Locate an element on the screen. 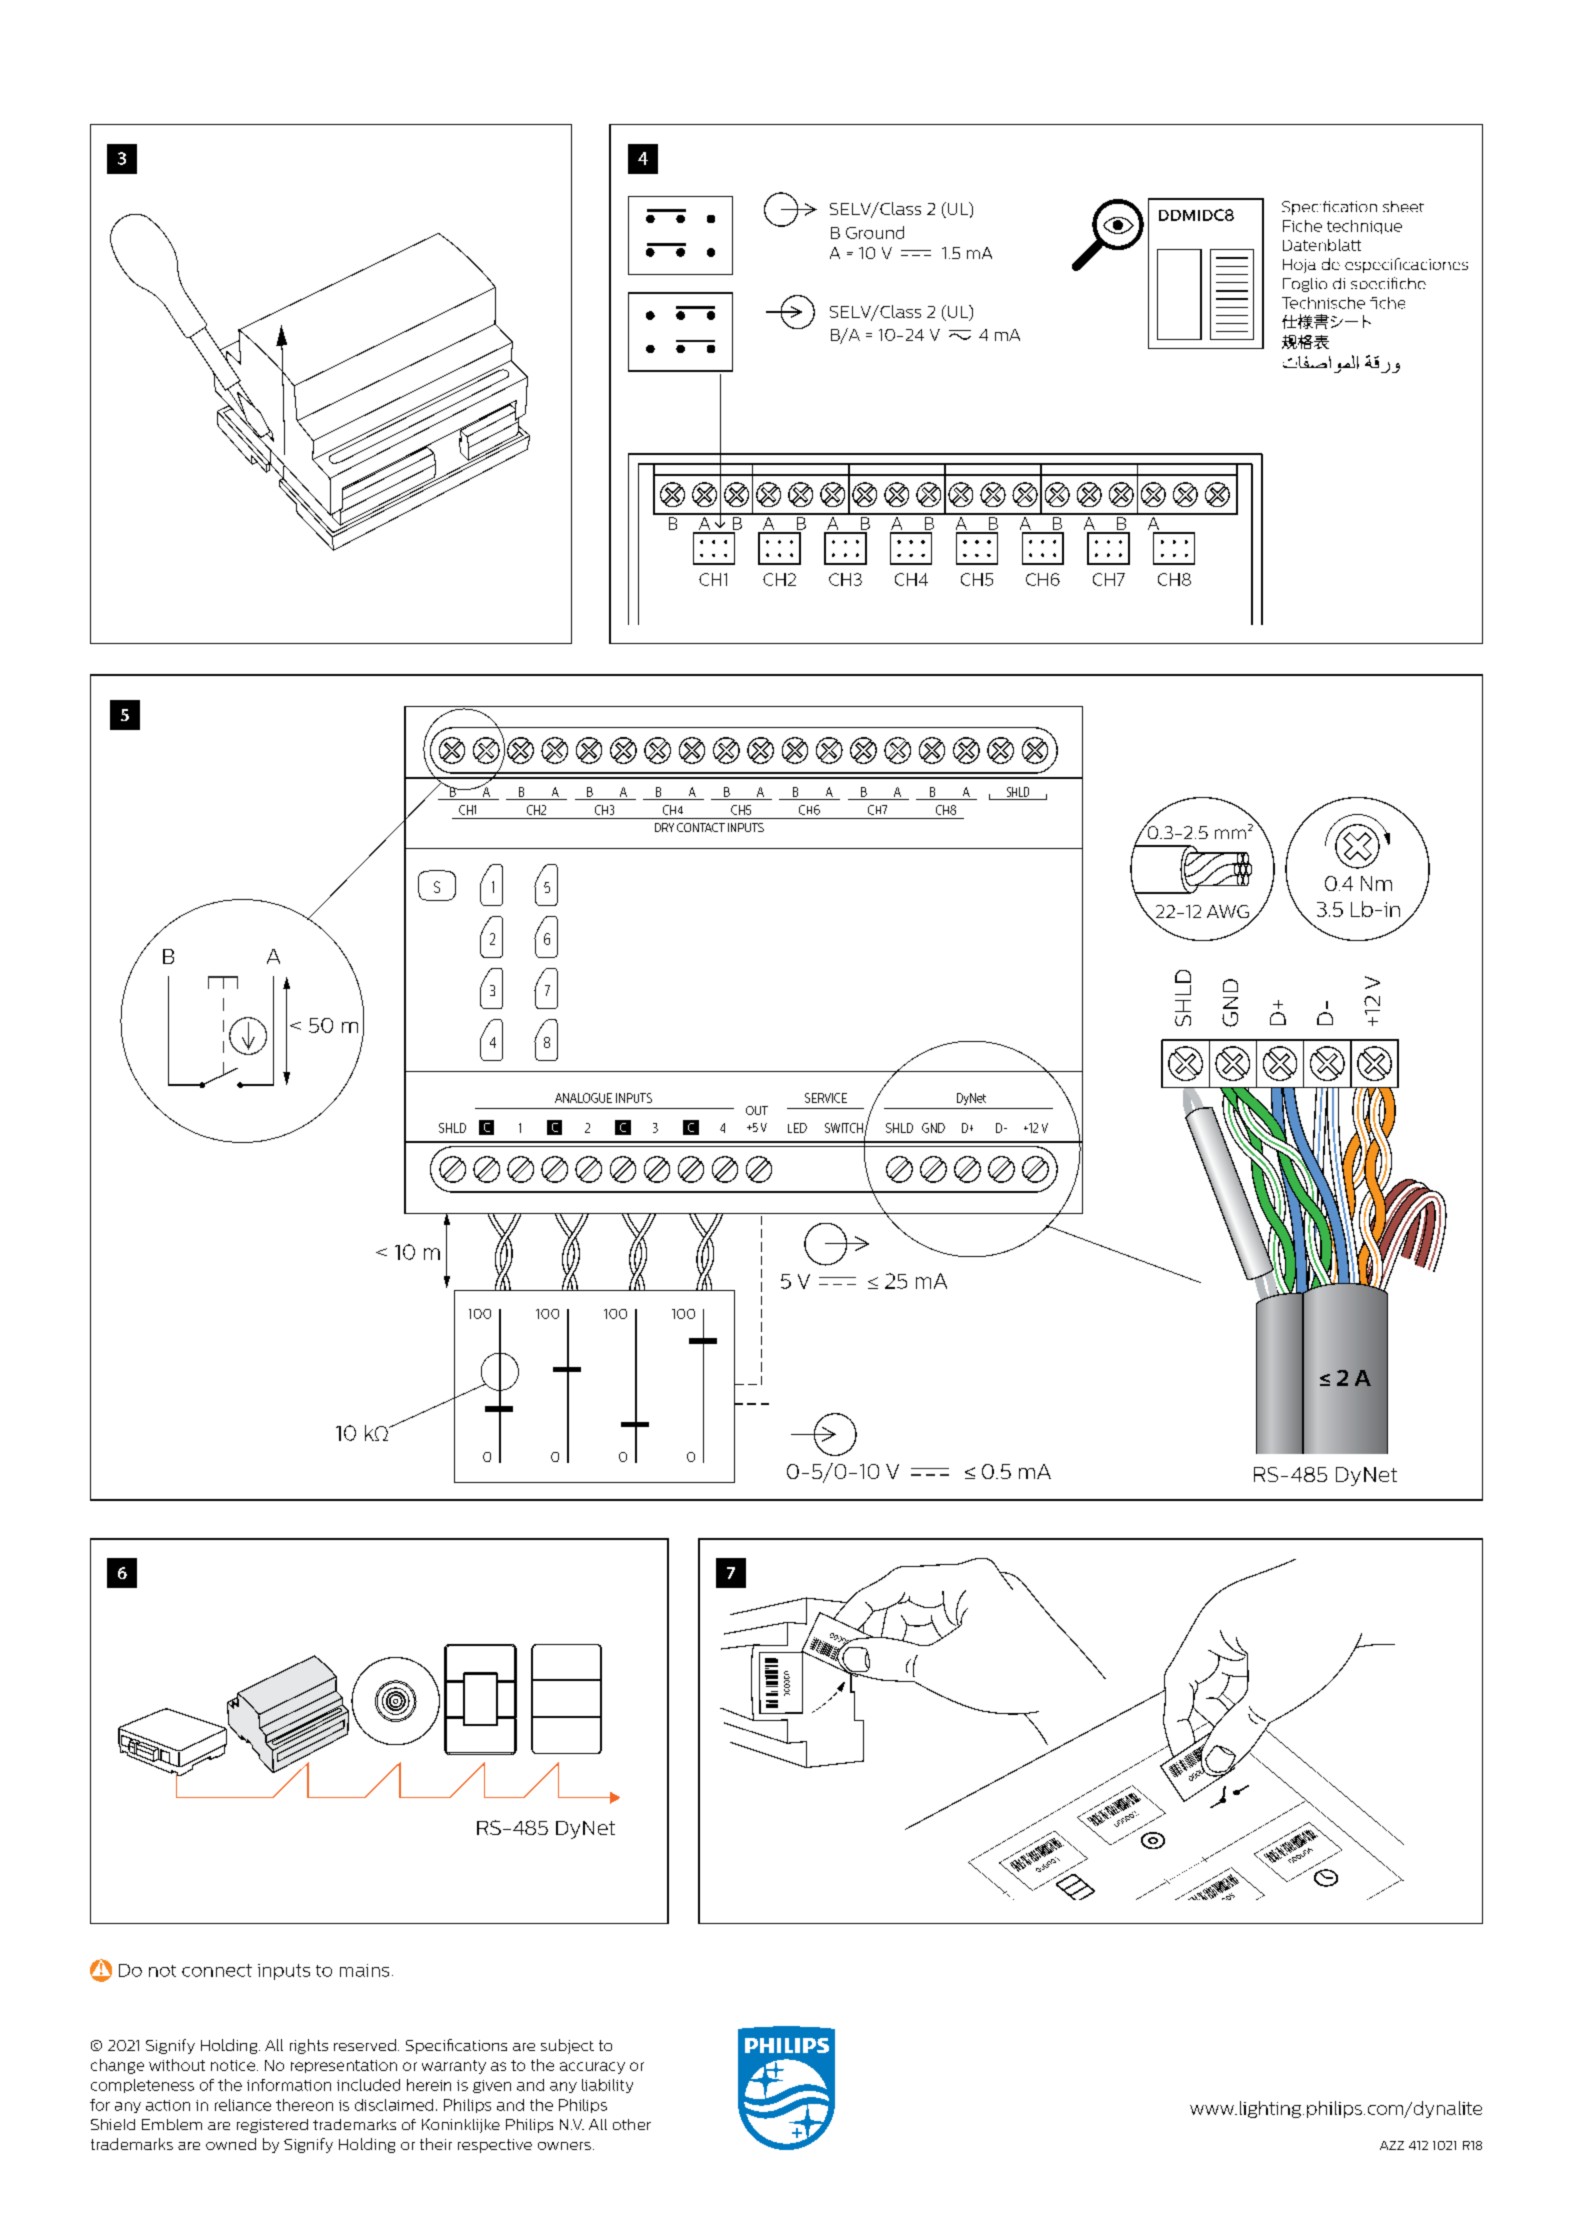 This screenshot has width=1573, height=2225. LED is located at coordinates (797, 1128).
